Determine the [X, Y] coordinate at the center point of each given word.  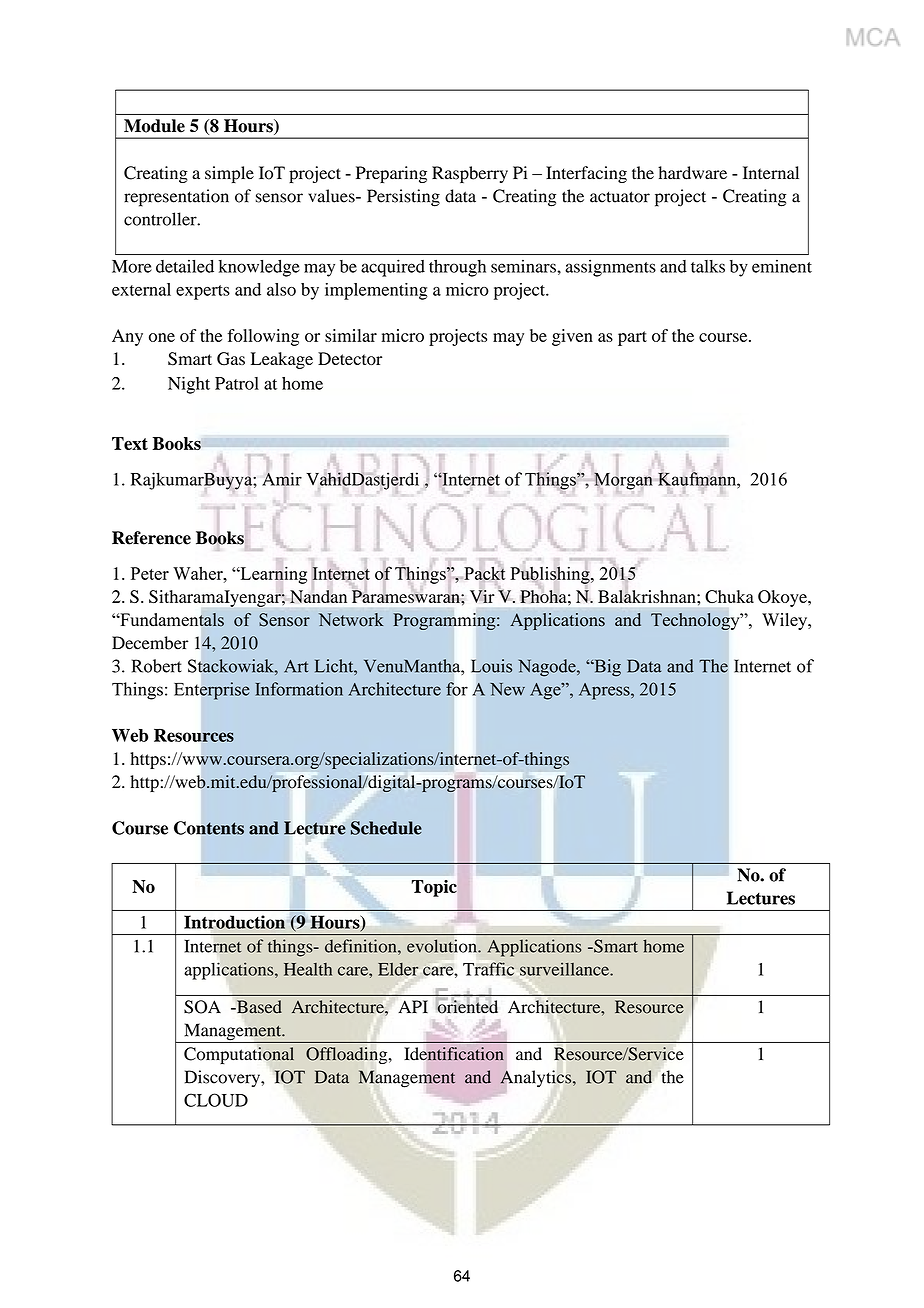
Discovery [223, 1078]
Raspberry [470, 174]
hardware [692, 173]
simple [229, 174]
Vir [482, 595]
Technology [696, 621]
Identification [454, 1054]
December [150, 643]
